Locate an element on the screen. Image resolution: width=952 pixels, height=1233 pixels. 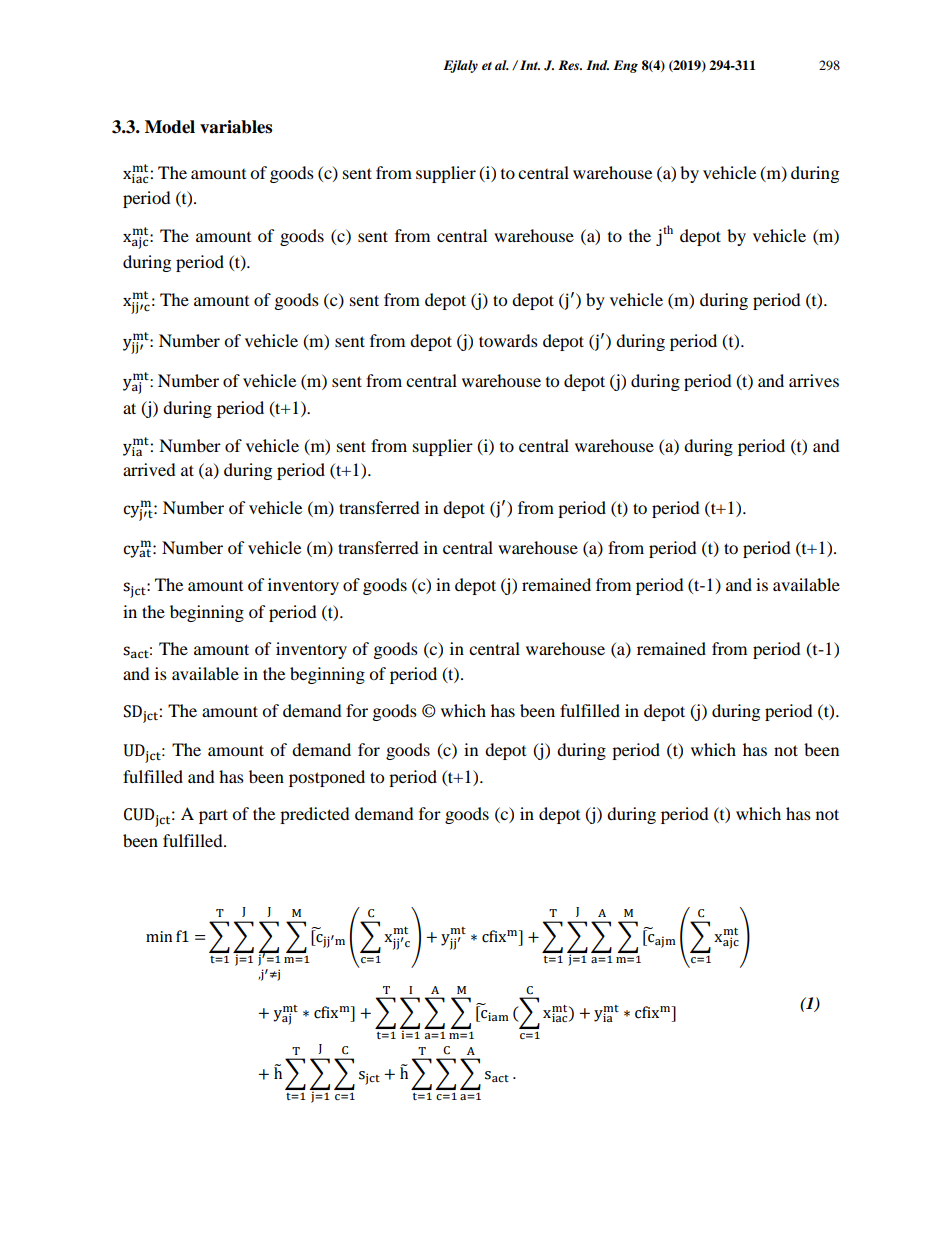
postponed is located at coordinates (327, 778).
